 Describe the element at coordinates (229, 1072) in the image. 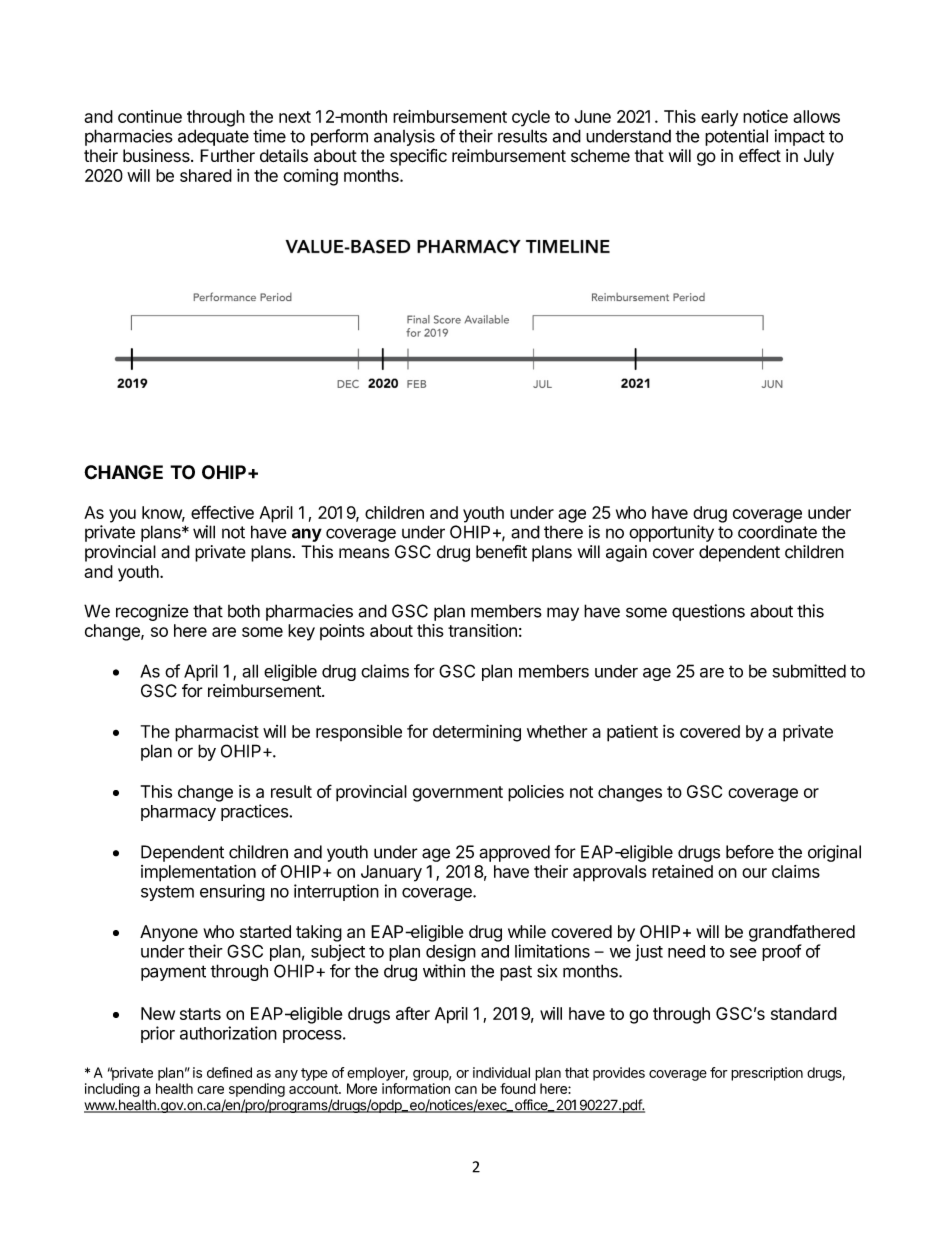

I see `defined` at that location.
